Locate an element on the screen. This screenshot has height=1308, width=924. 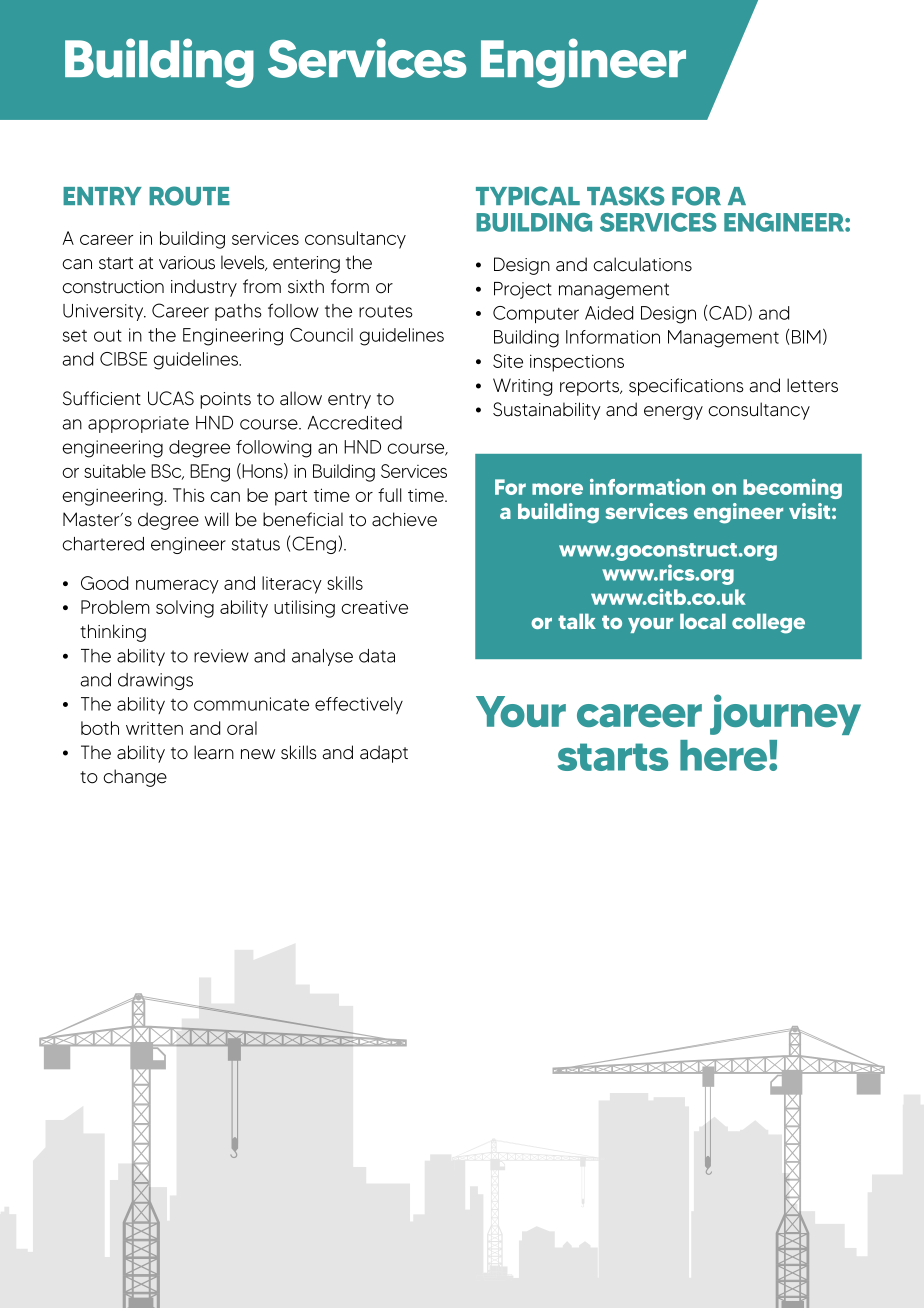
TYPICAL is located at coordinates (528, 196).
